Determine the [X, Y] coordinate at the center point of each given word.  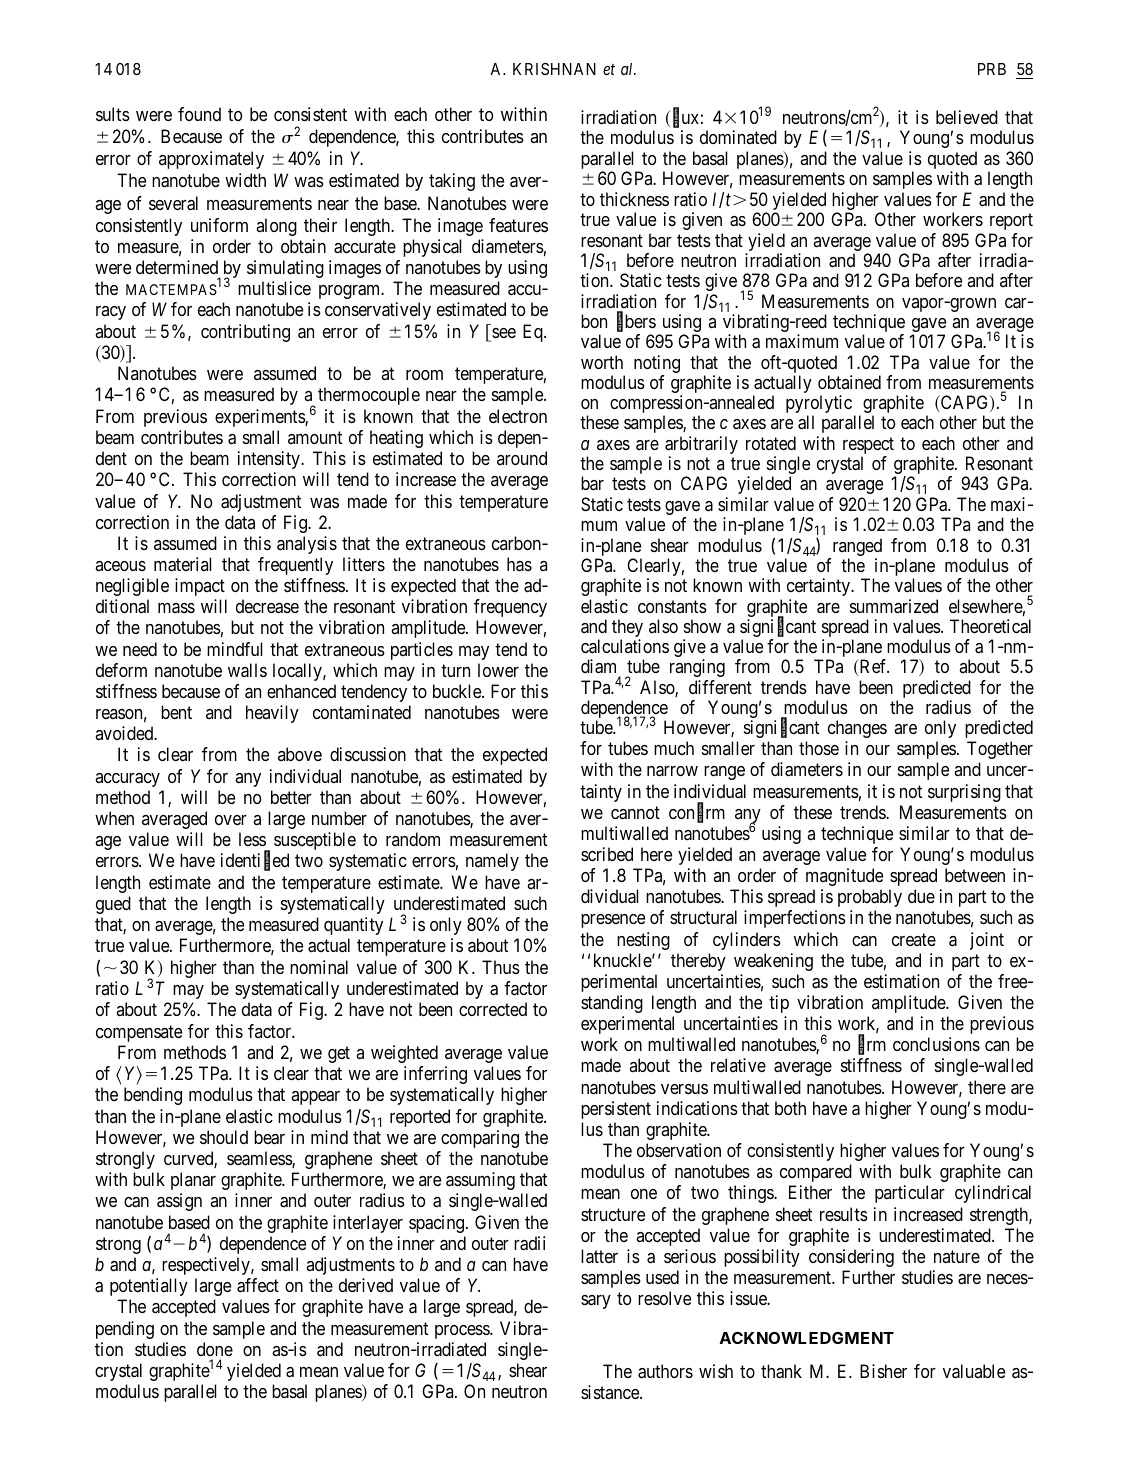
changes [857, 729]
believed [967, 117]
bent [176, 712]
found [199, 114]
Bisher [883, 1371]
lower [498, 670]
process [463, 1332]
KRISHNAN [554, 69]
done [215, 1349]
